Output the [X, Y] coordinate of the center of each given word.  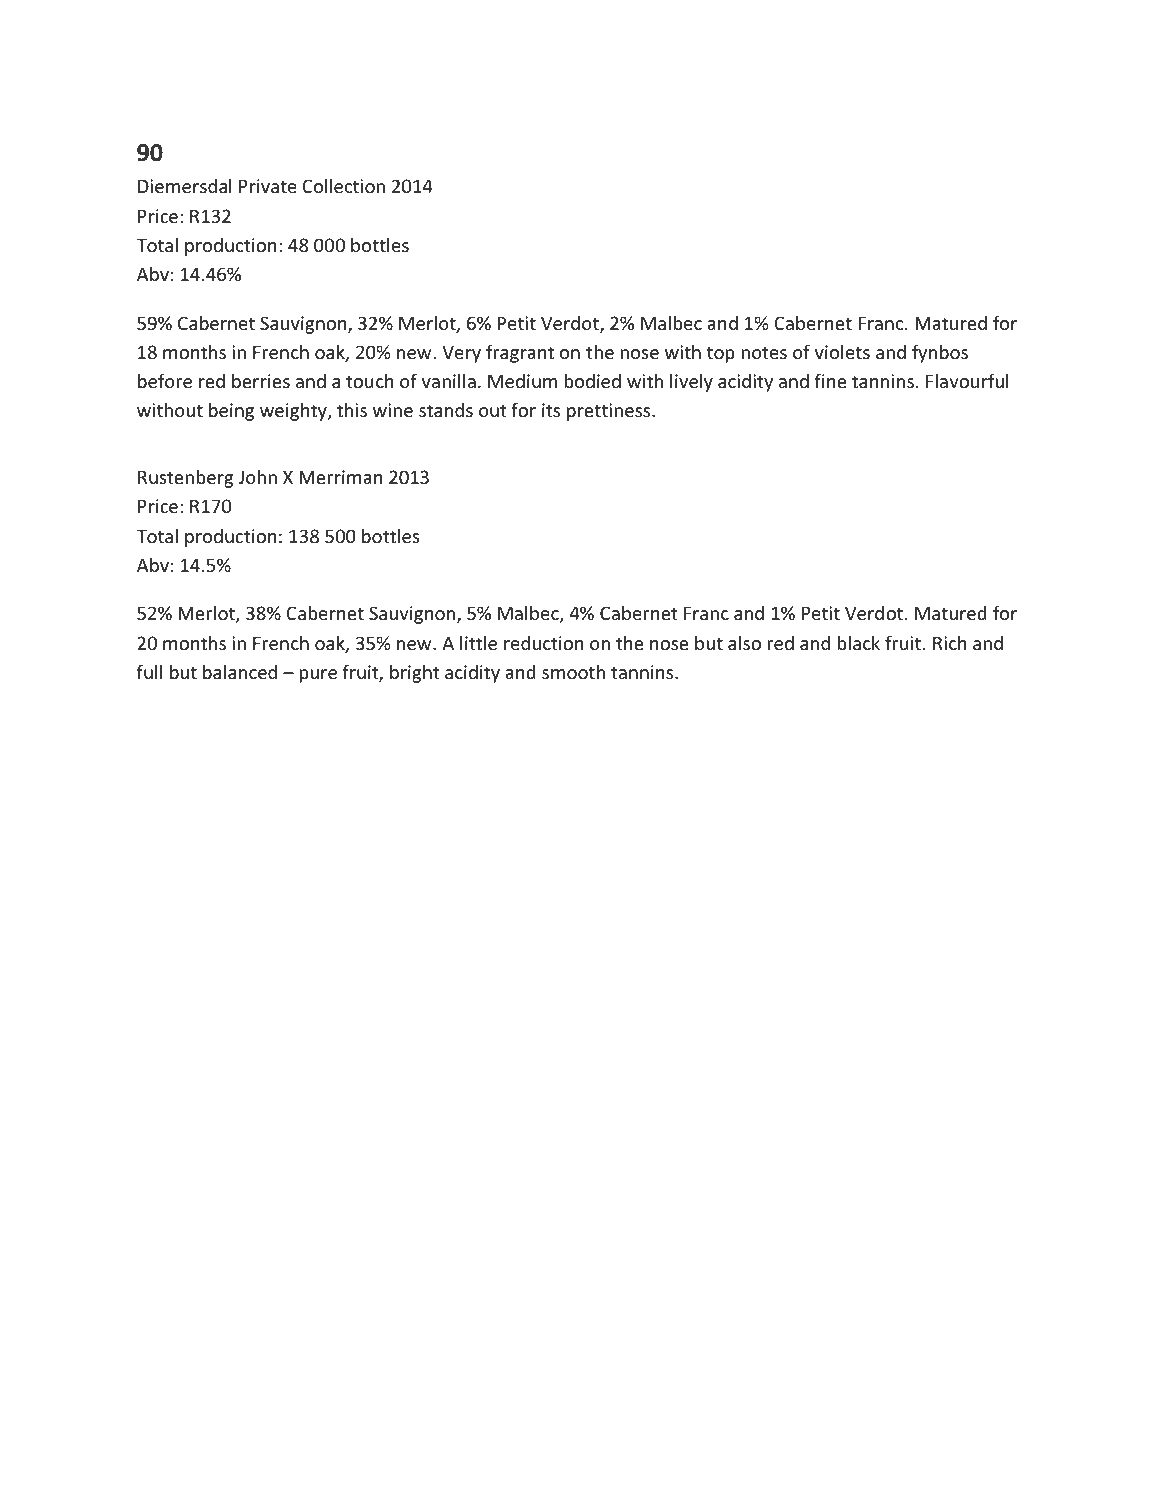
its [551, 410]
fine [830, 380]
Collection [343, 185]
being [231, 412]
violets [842, 351]
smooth [573, 672]
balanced [240, 672]
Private [268, 186]
